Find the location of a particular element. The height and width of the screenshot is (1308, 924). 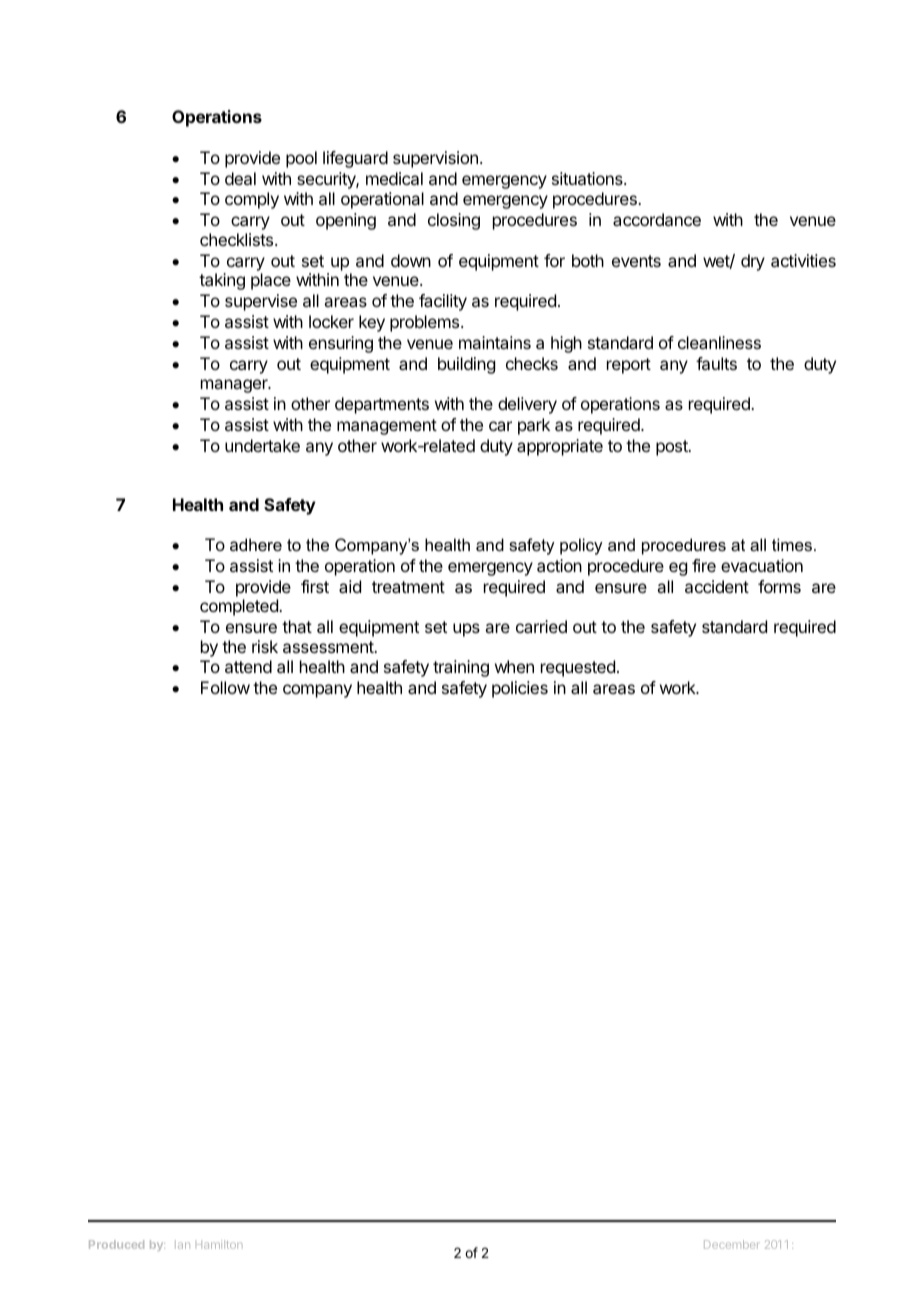

Follow is located at coordinates (225, 687).
